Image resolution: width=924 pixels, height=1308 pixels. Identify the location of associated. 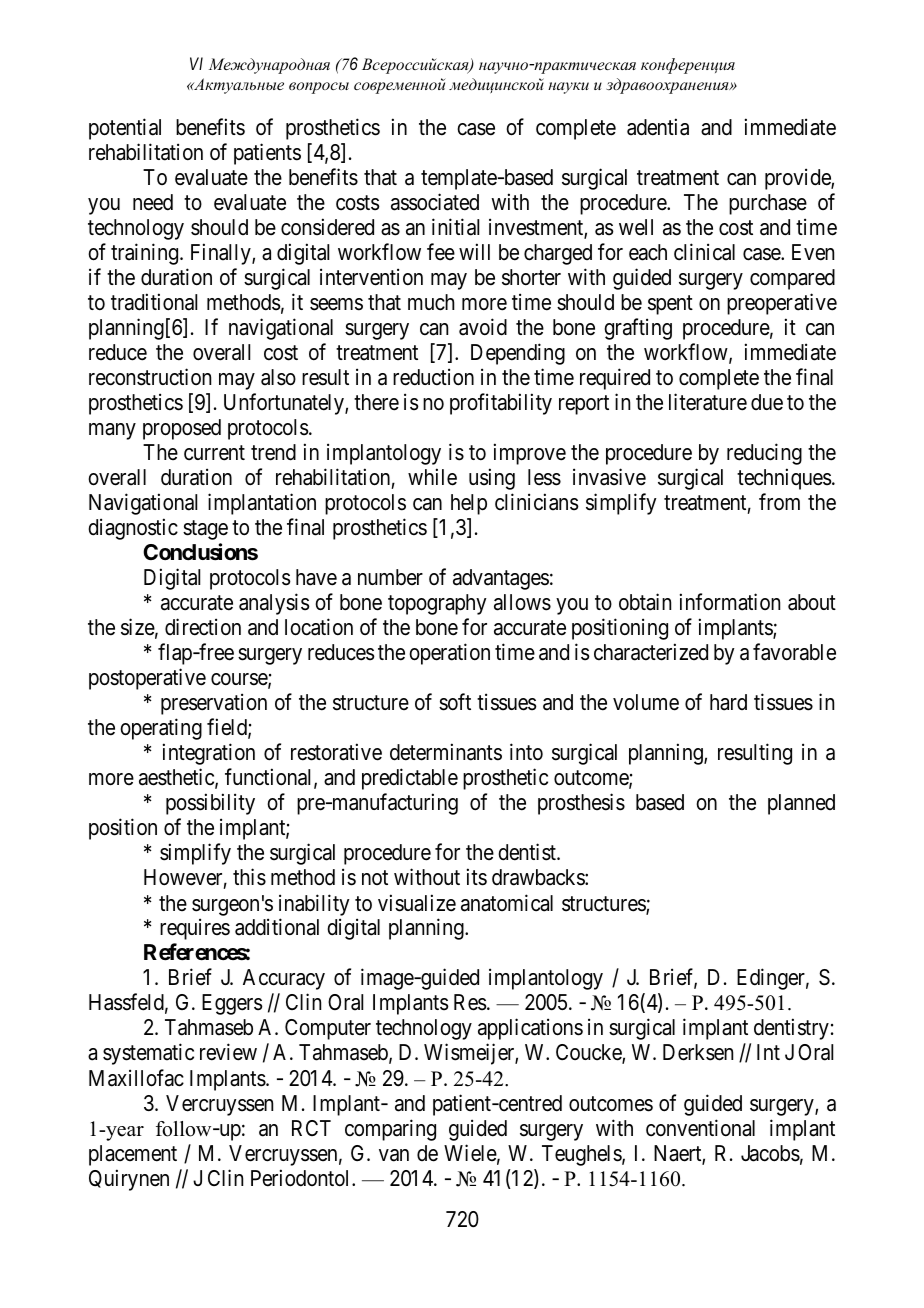
(435, 202).
